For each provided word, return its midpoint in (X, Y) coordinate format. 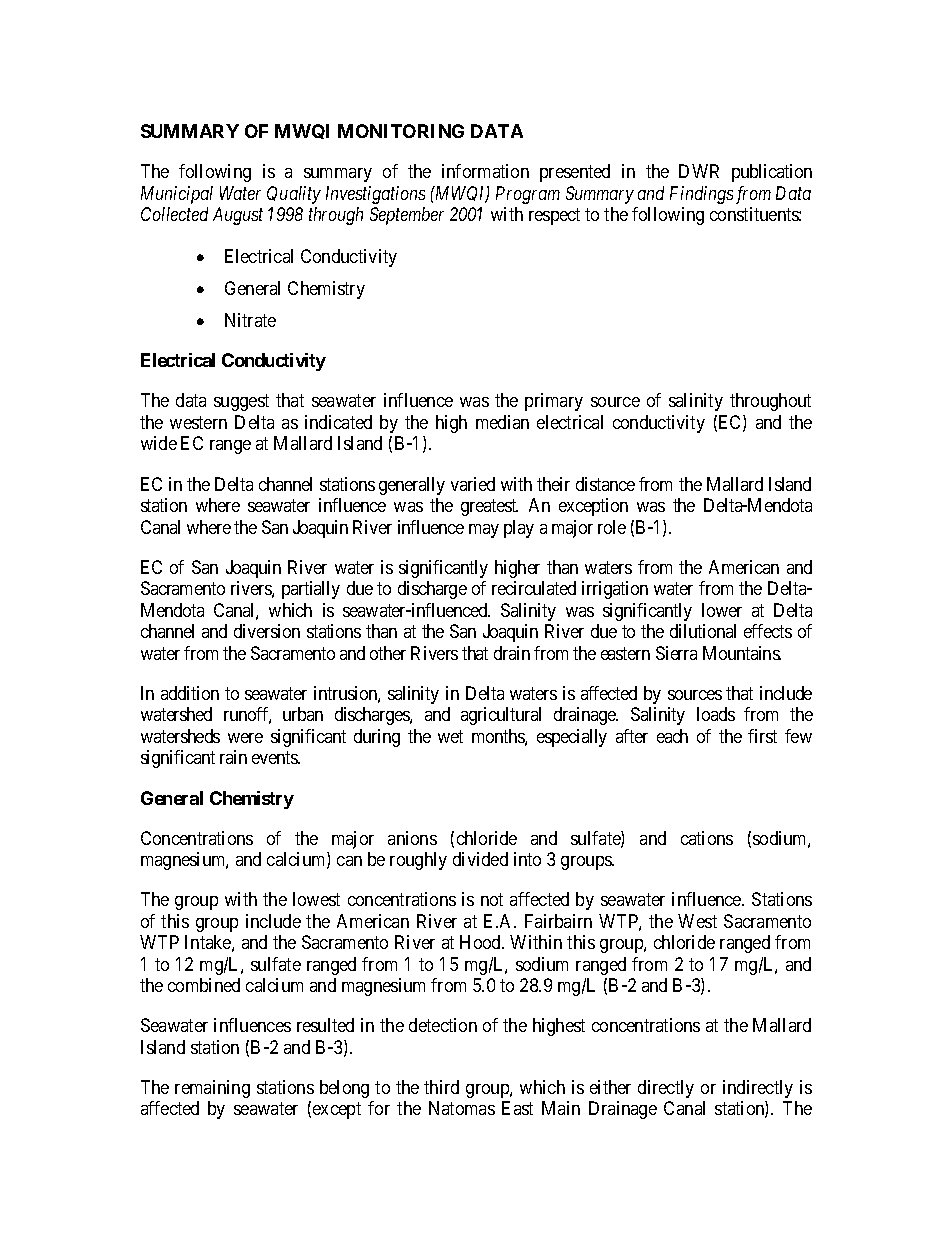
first (762, 736)
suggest (241, 403)
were (245, 738)
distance (605, 484)
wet (450, 736)
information (485, 171)
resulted (325, 1025)
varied (473, 484)
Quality (294, 195)
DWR (699, 171)
